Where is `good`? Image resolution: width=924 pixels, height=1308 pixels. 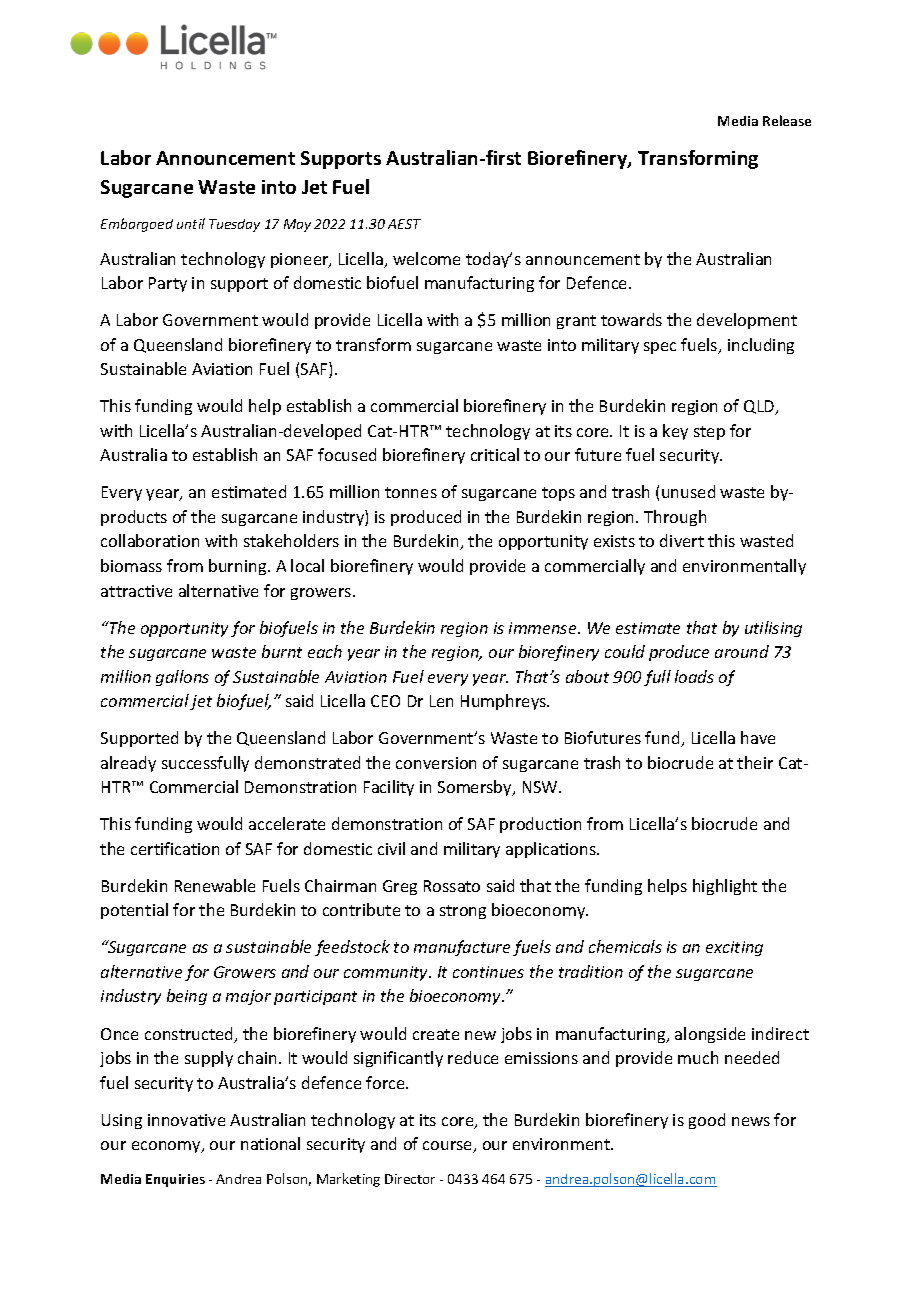
good is located at coordinates (707, 1121).
